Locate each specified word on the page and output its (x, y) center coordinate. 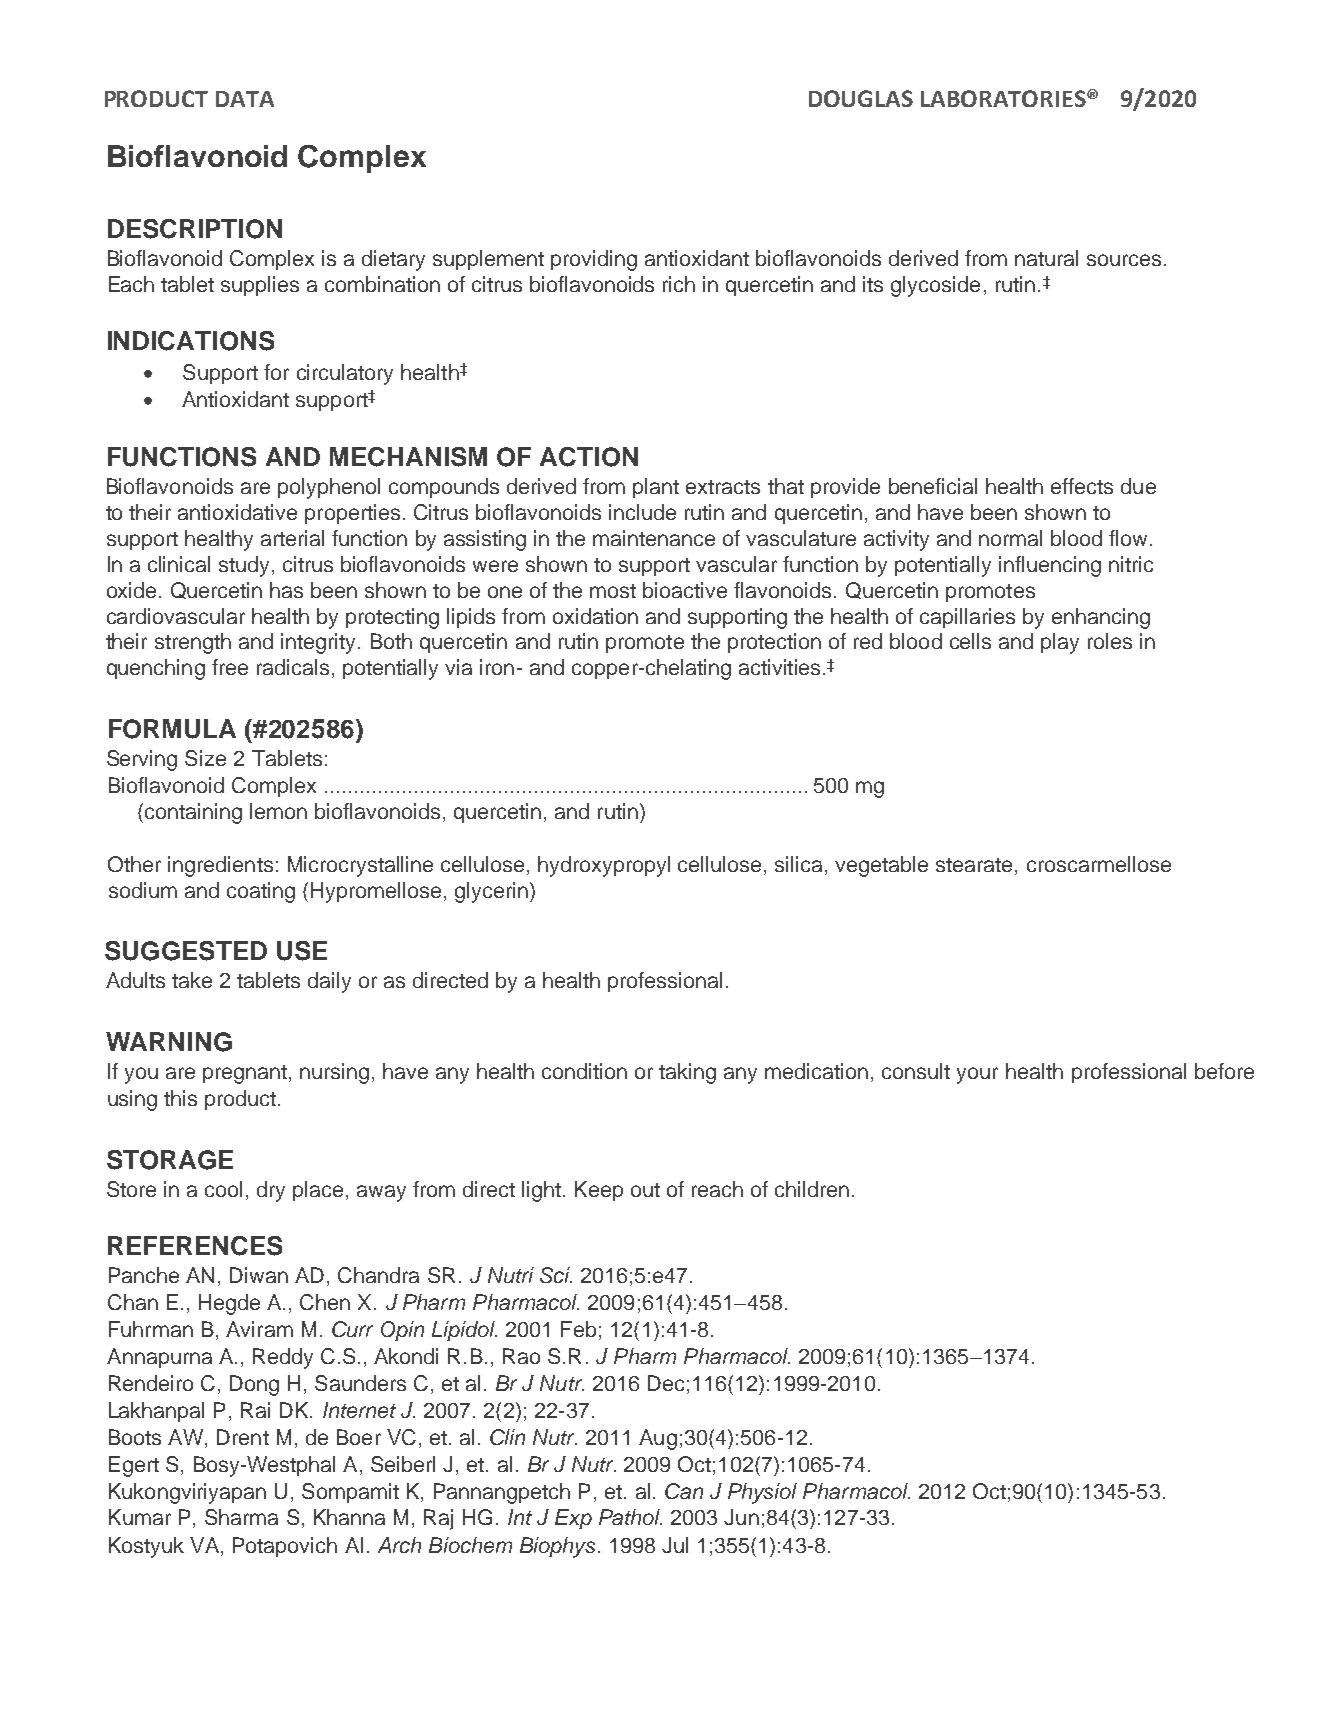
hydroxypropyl (604, 866)
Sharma (241, 1517)
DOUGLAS (861, 98)
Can (684, 1491)
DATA (245, 99)
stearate (974, 865)
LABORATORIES (1004, 98)
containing (193, 813)
